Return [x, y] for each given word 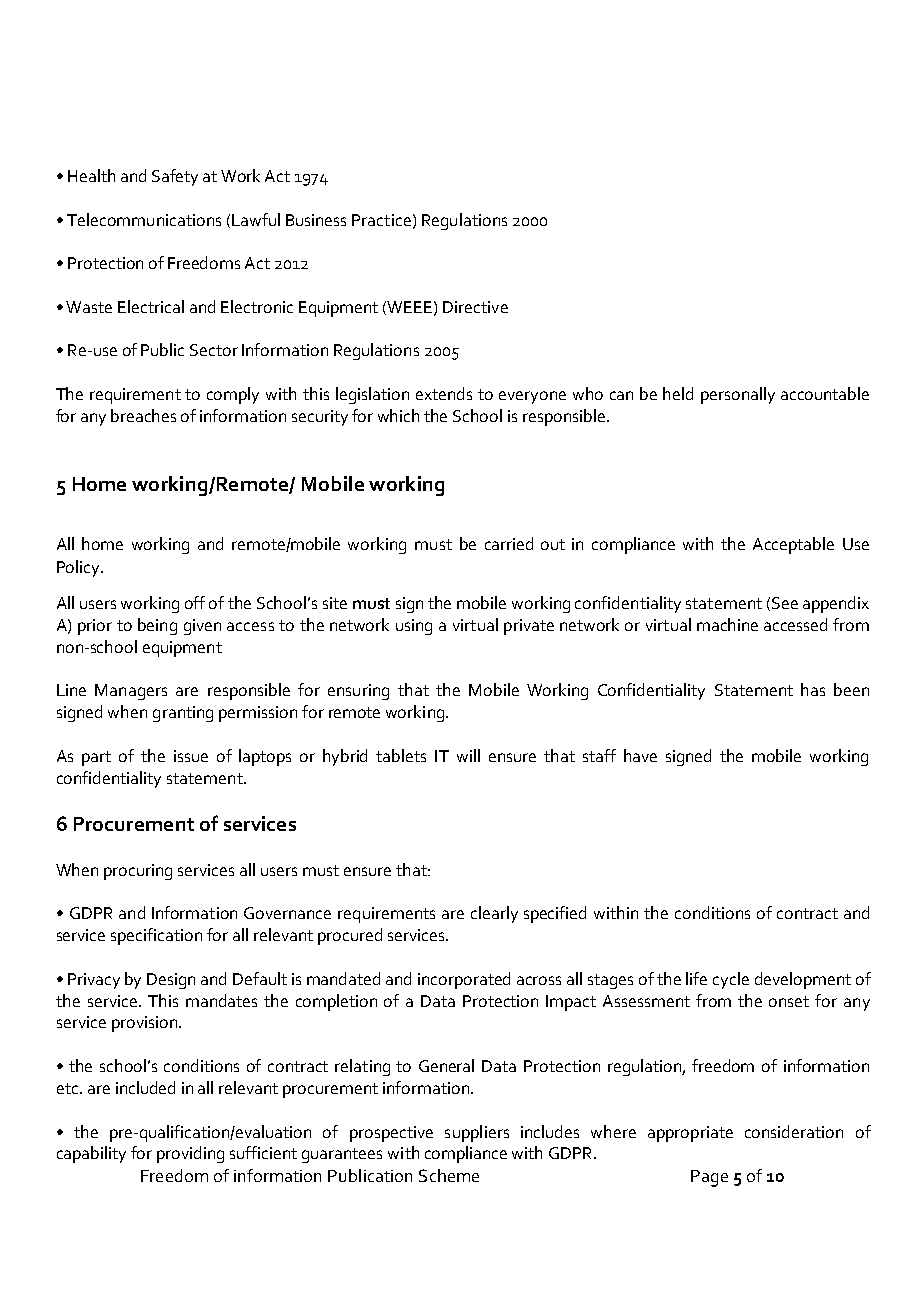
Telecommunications [144, 219]
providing [190, 1154]
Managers [131, 692]
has [813, 689]
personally [738, 395]
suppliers [477, 1133]
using [414, 627]
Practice [381, 220]
